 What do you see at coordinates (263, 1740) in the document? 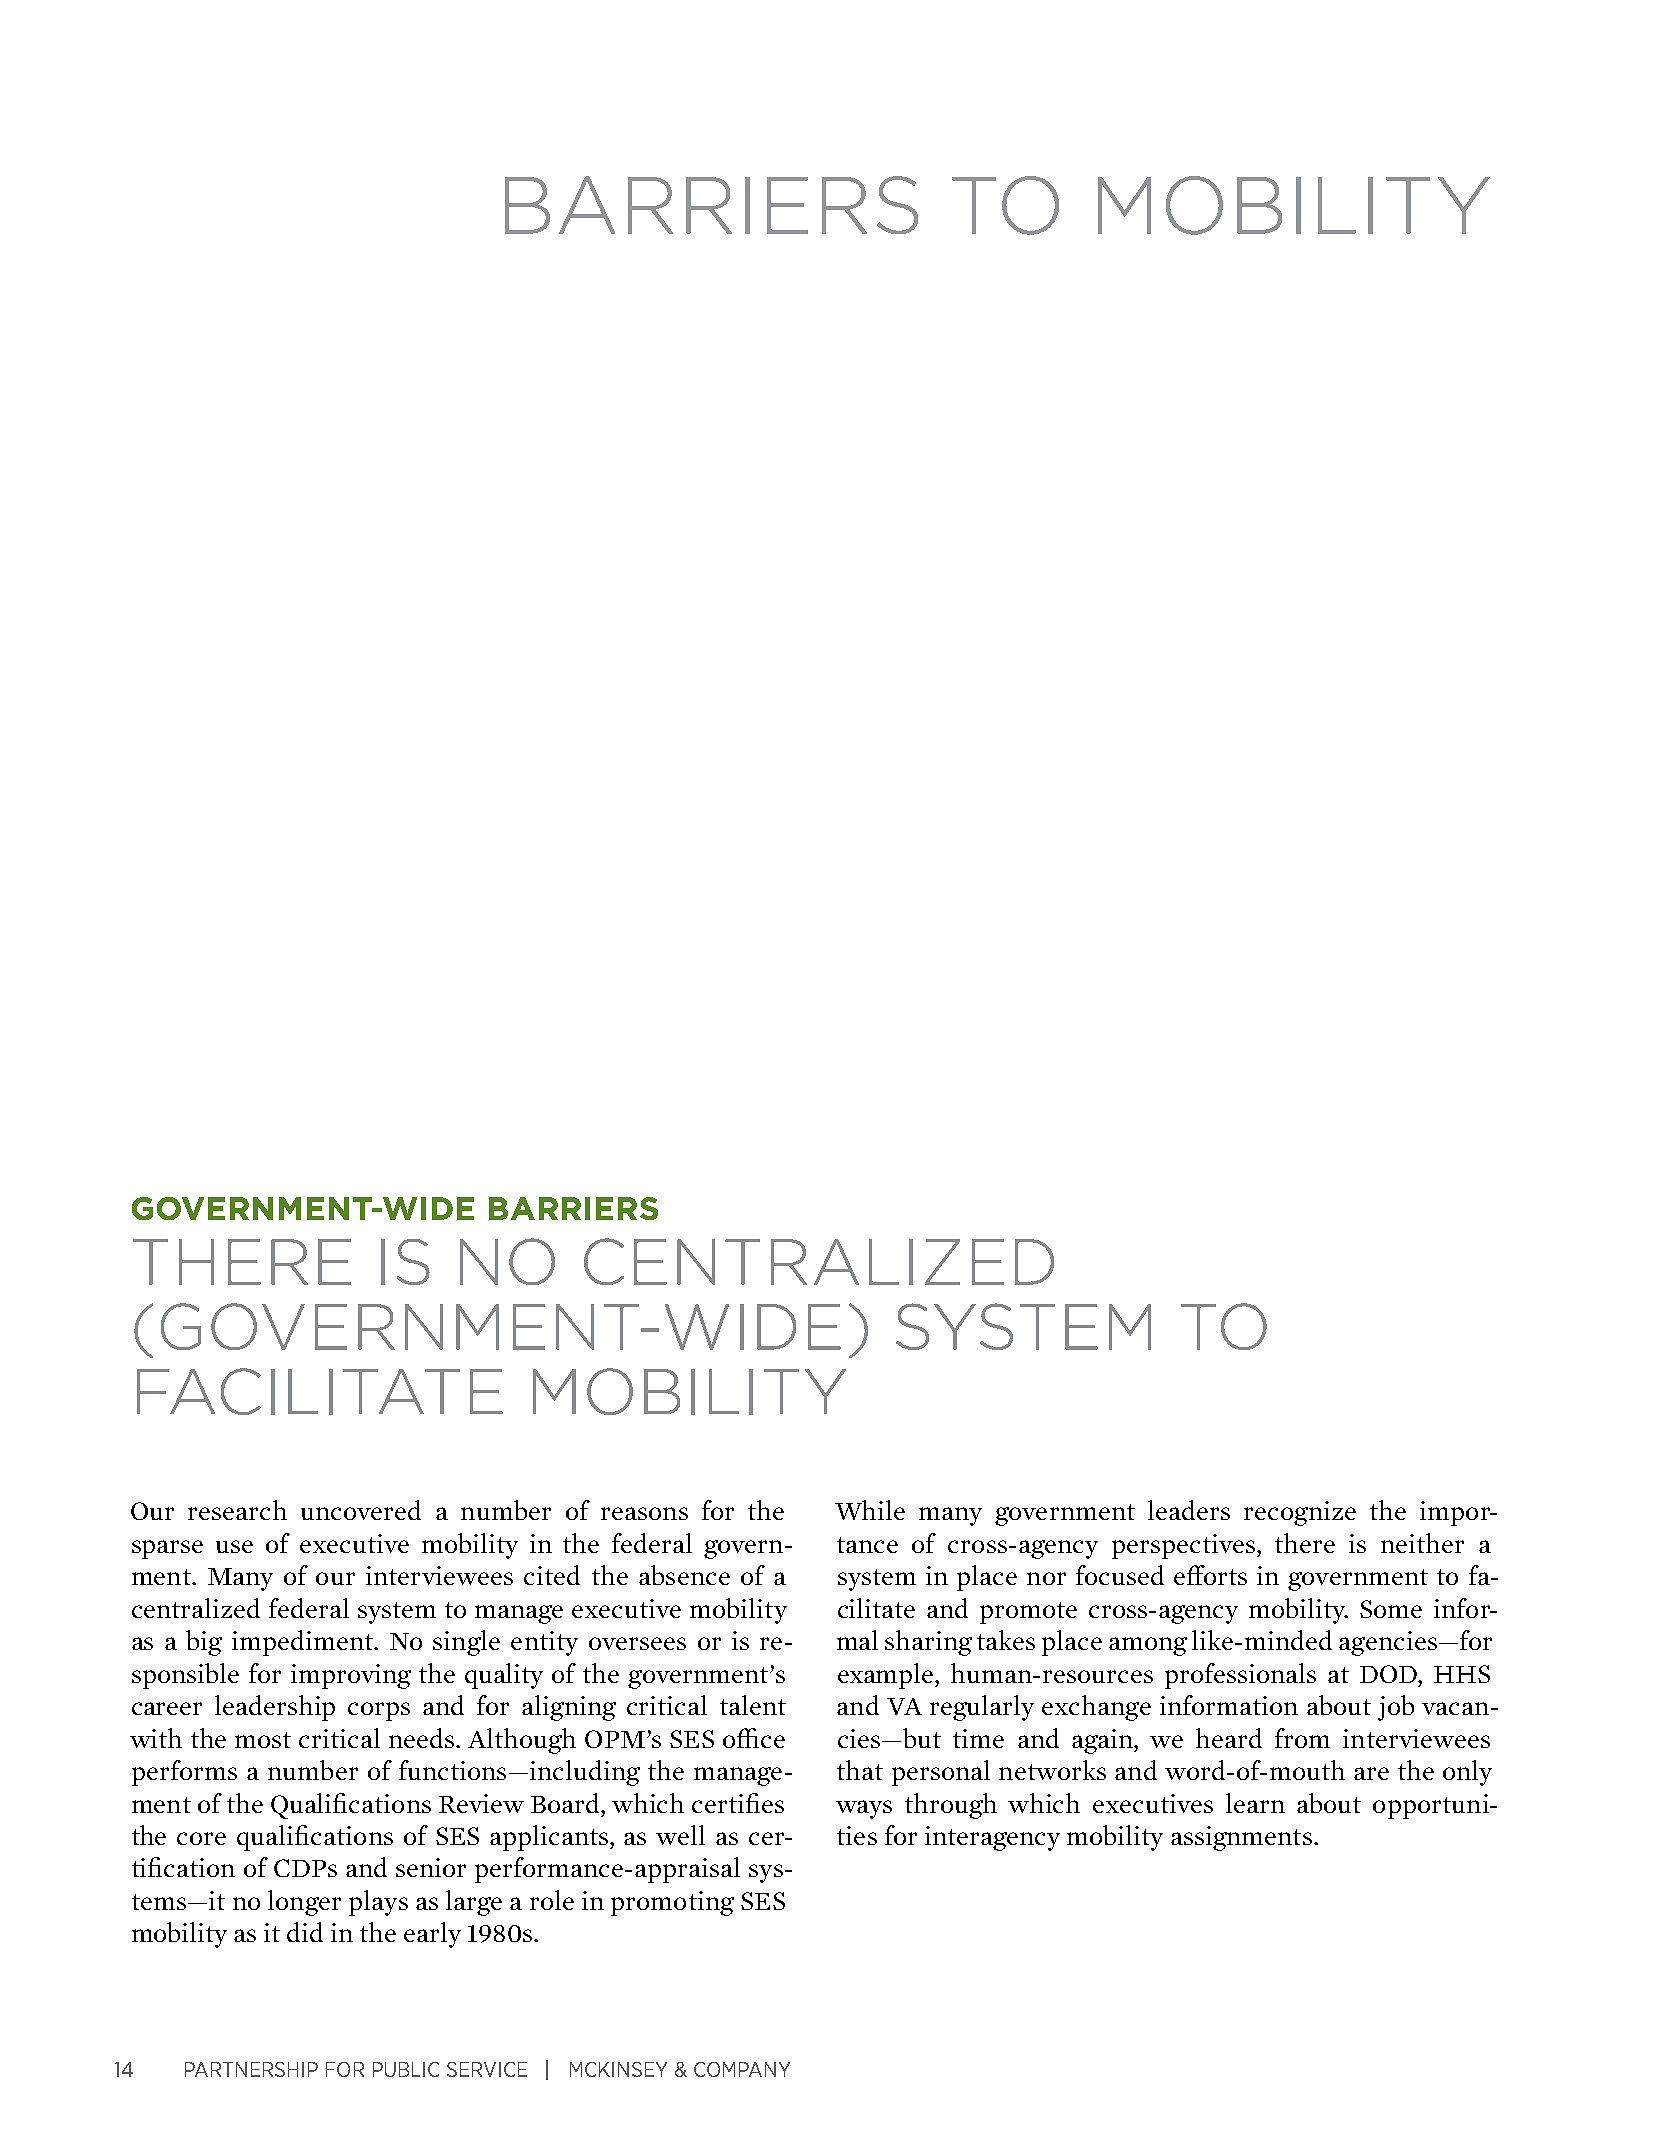
I see `most` at bounding box center [263, 1740].
